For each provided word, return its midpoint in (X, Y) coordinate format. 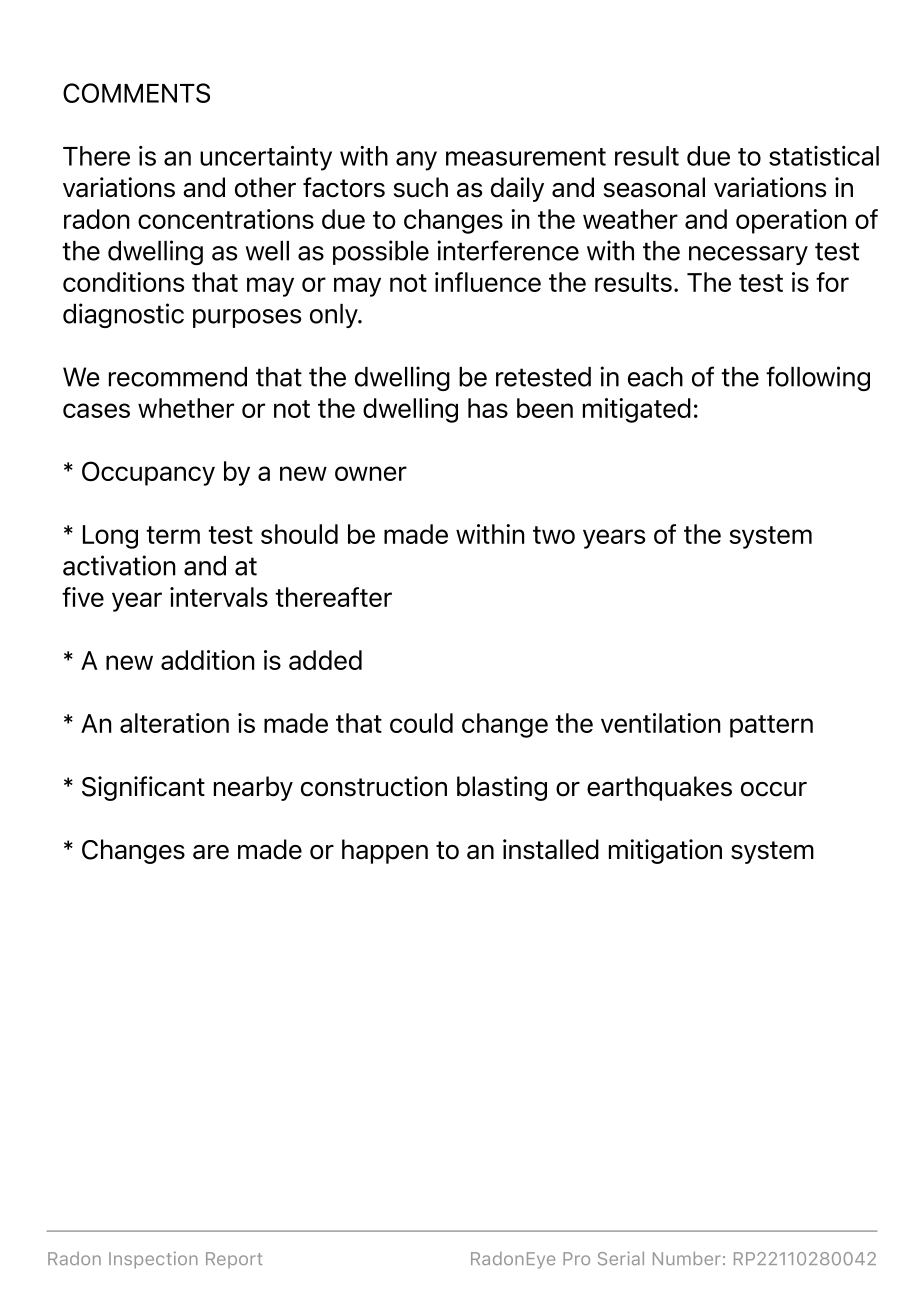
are (211, 852)
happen (385, 851)
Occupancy (148, 473)
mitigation (665, 851)
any (416, 161)
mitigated (637, 410)
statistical (824, 156)
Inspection (153, 1260)
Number (687, 1258)
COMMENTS (136, 93)
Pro (576, 1258)
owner (371, 473)
